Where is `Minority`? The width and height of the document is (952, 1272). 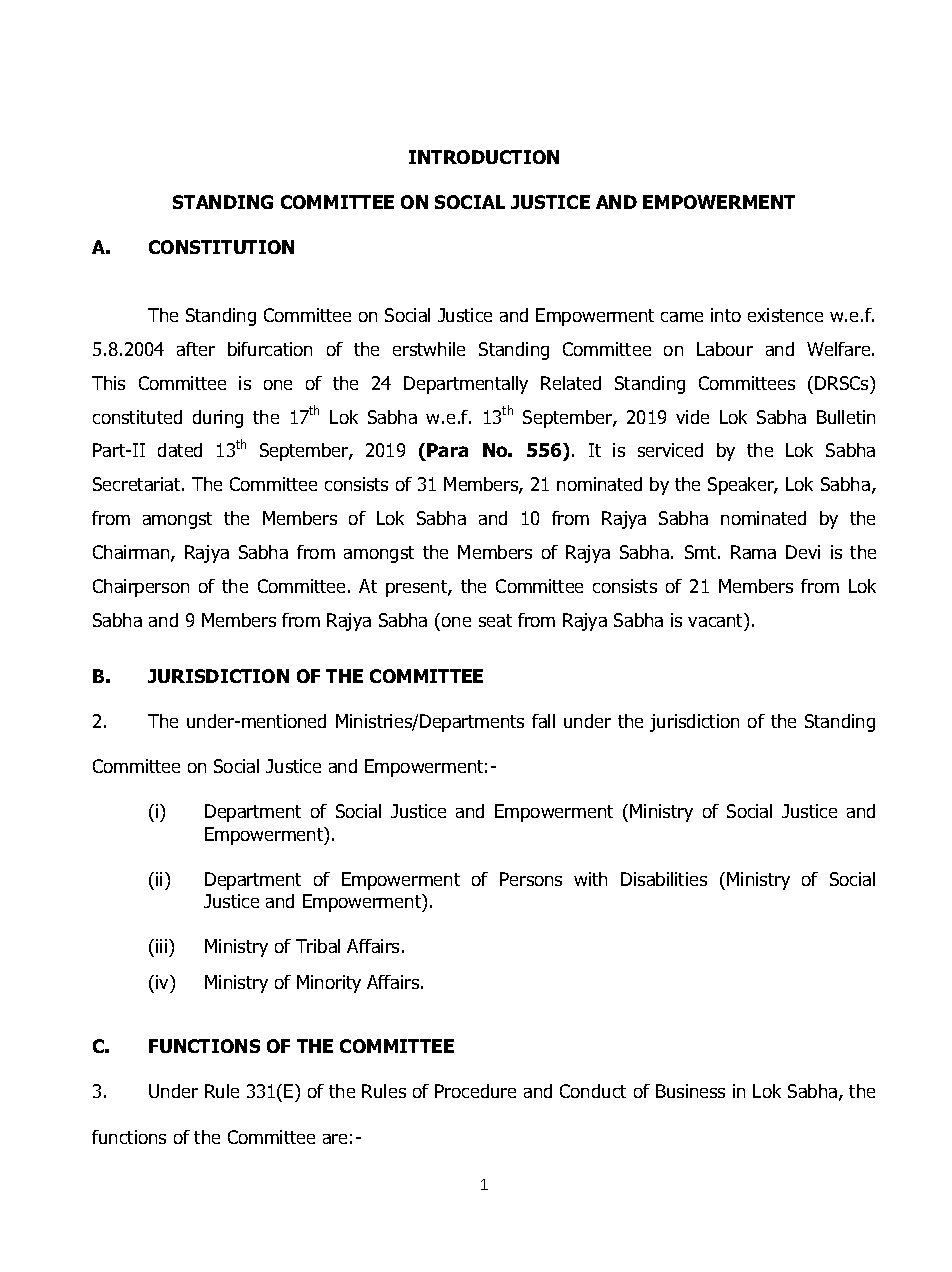
Minority is located at coordinates (329, 984).
